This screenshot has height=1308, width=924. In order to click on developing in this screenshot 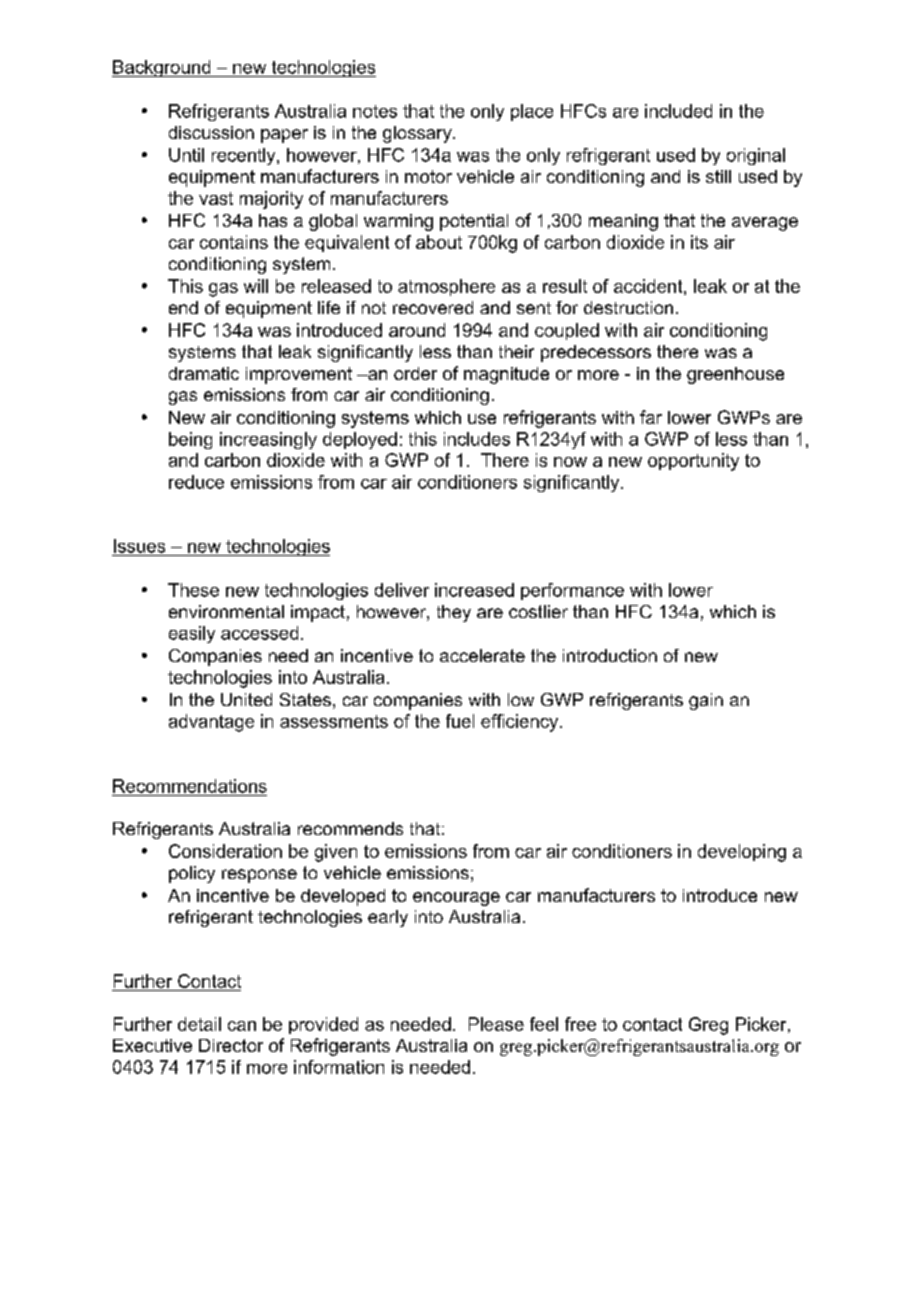, I will do `click(742, 853)`.
